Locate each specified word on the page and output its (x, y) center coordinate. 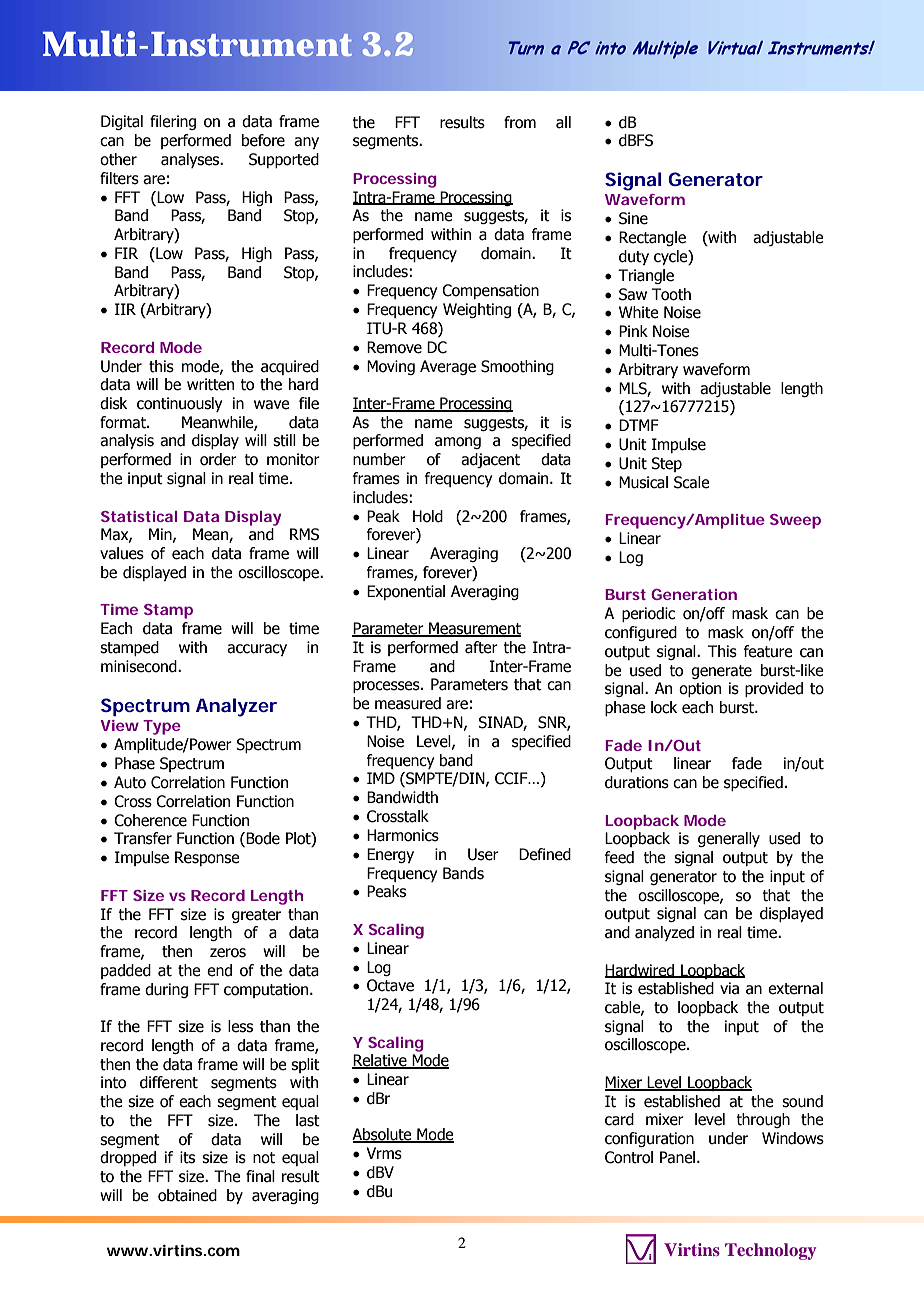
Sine (633, 218)
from (520, 122)
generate (721, 672)
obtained (187, 1195)
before (263, 140)
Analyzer (236, 707)
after (481, 647)
